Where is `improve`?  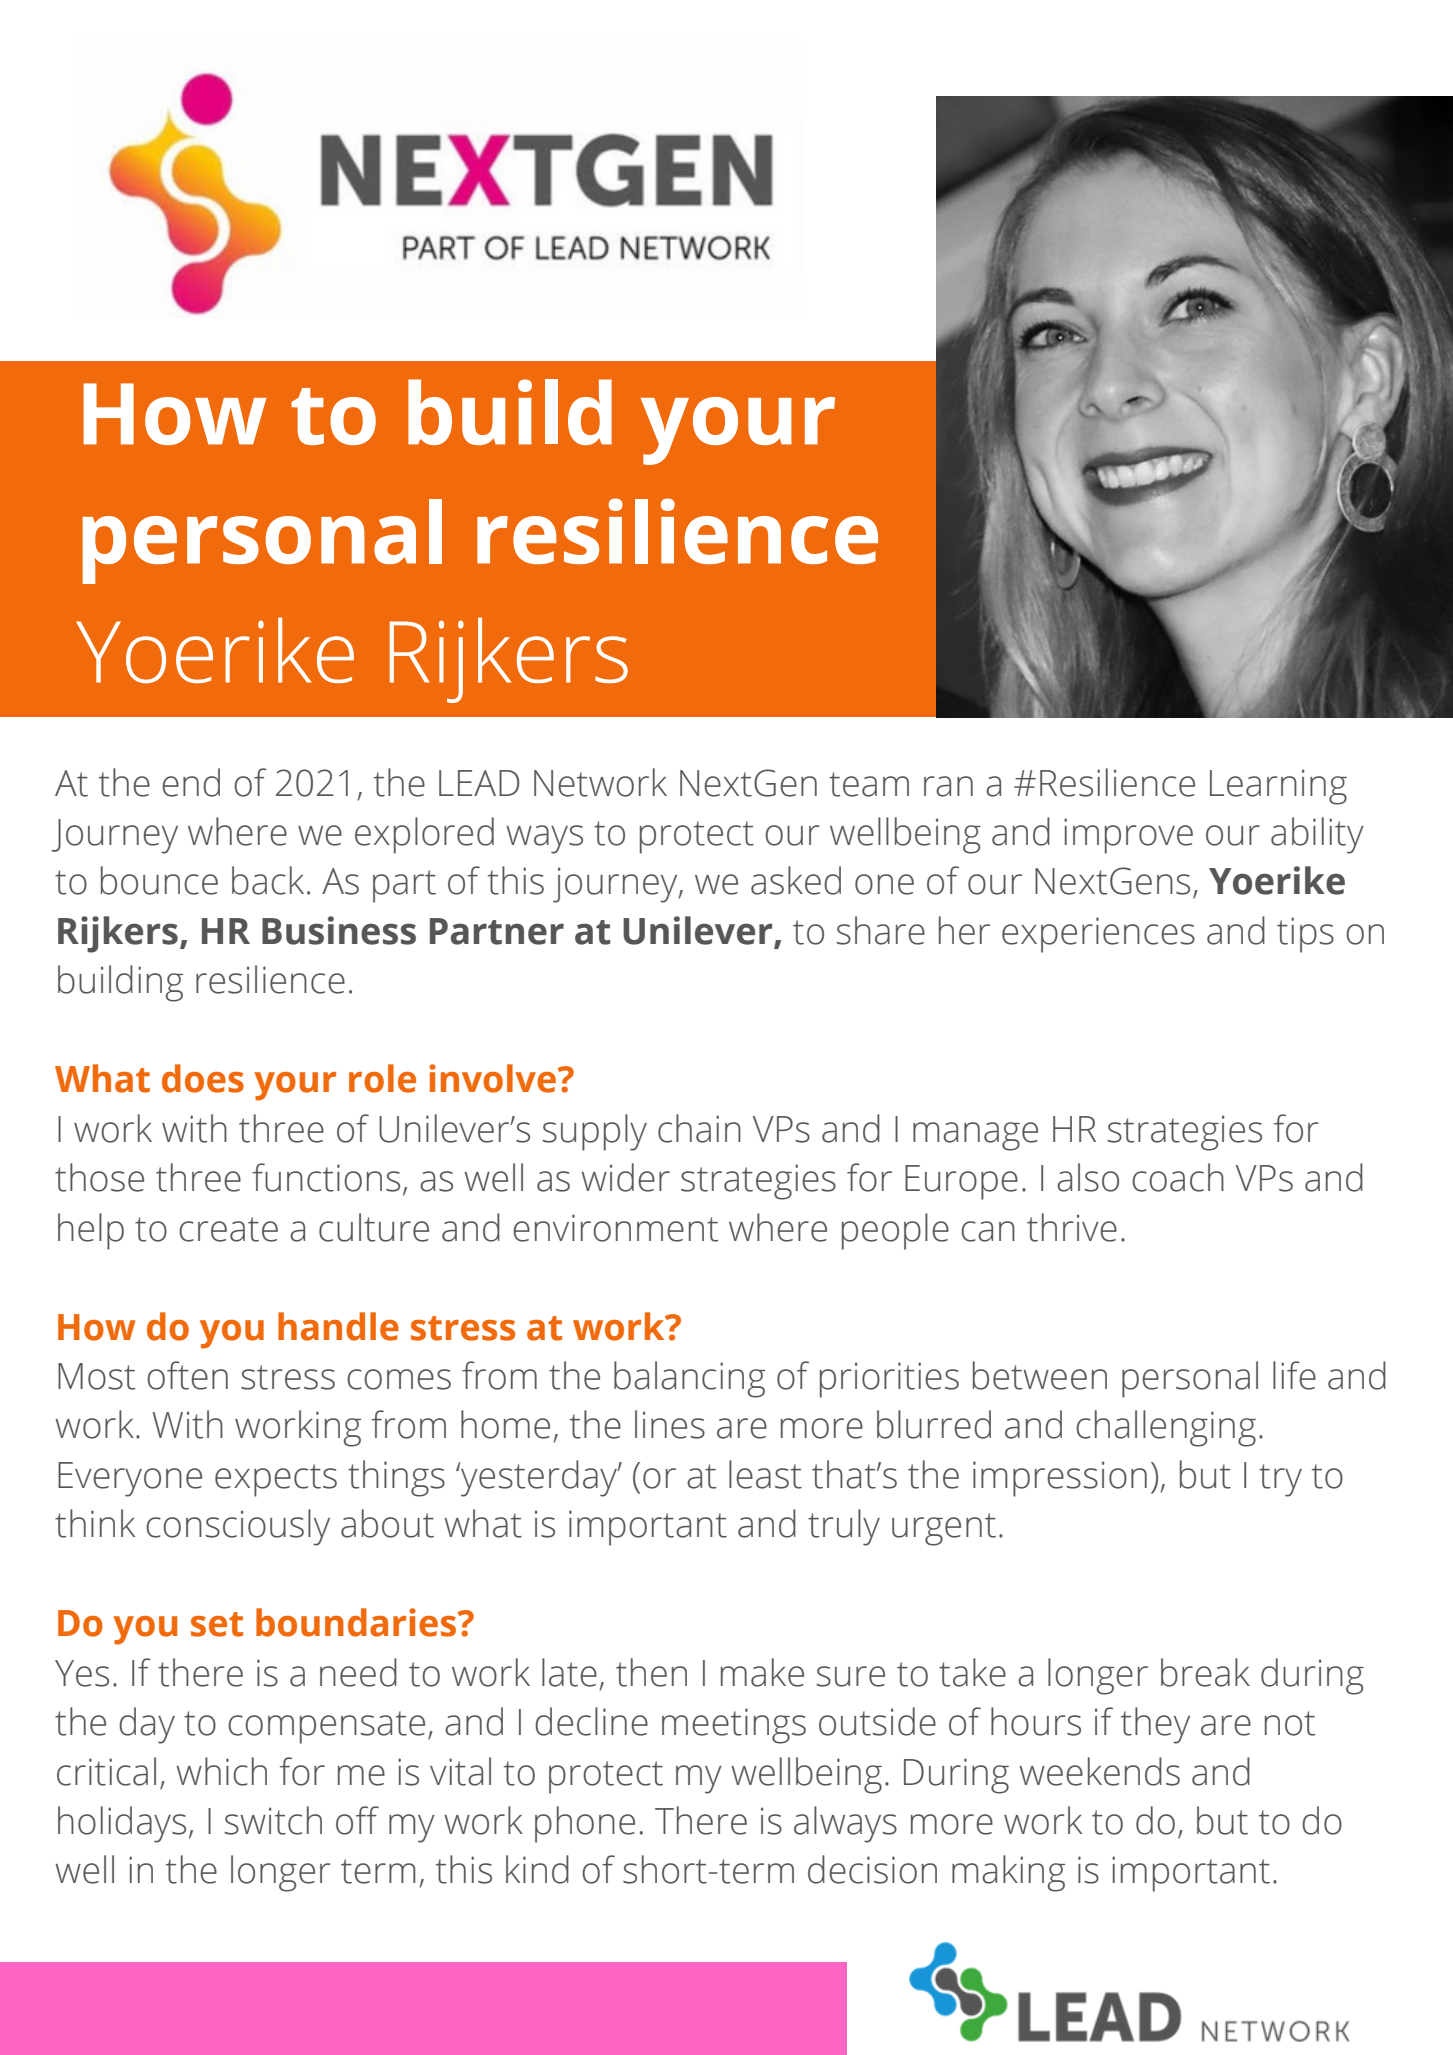
improve is located at coordinates (1128, 836).
